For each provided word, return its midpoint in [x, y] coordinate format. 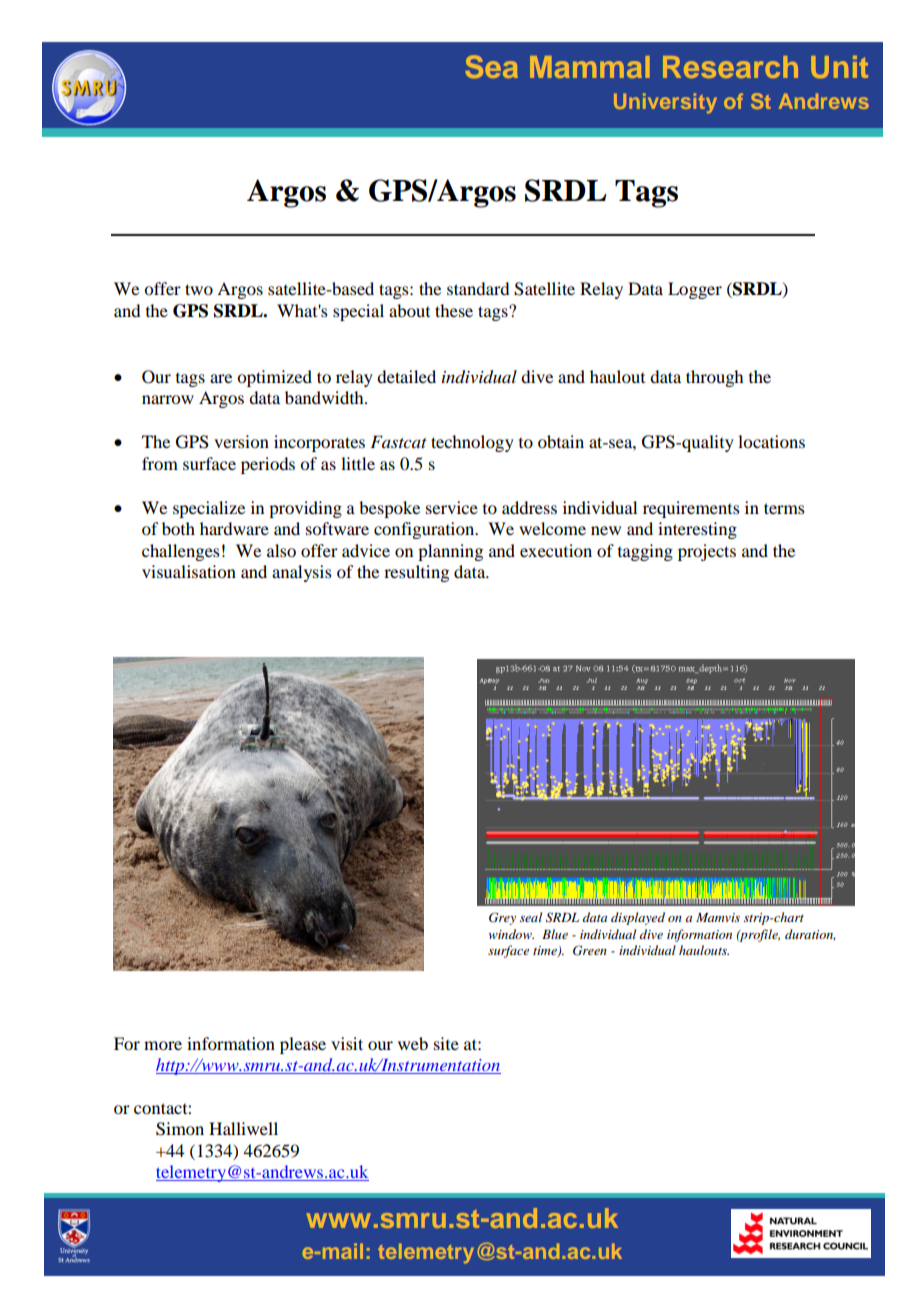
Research [730, 67]
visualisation [189, 571]
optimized [274, 378]
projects [707, 552]
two [199, 289]
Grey [502, 918]
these [454, 310]
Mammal [590, 67]
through [714, 378]
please [303, 1045]
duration [810, 935]
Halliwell [243, 1128]
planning [450, 552]
